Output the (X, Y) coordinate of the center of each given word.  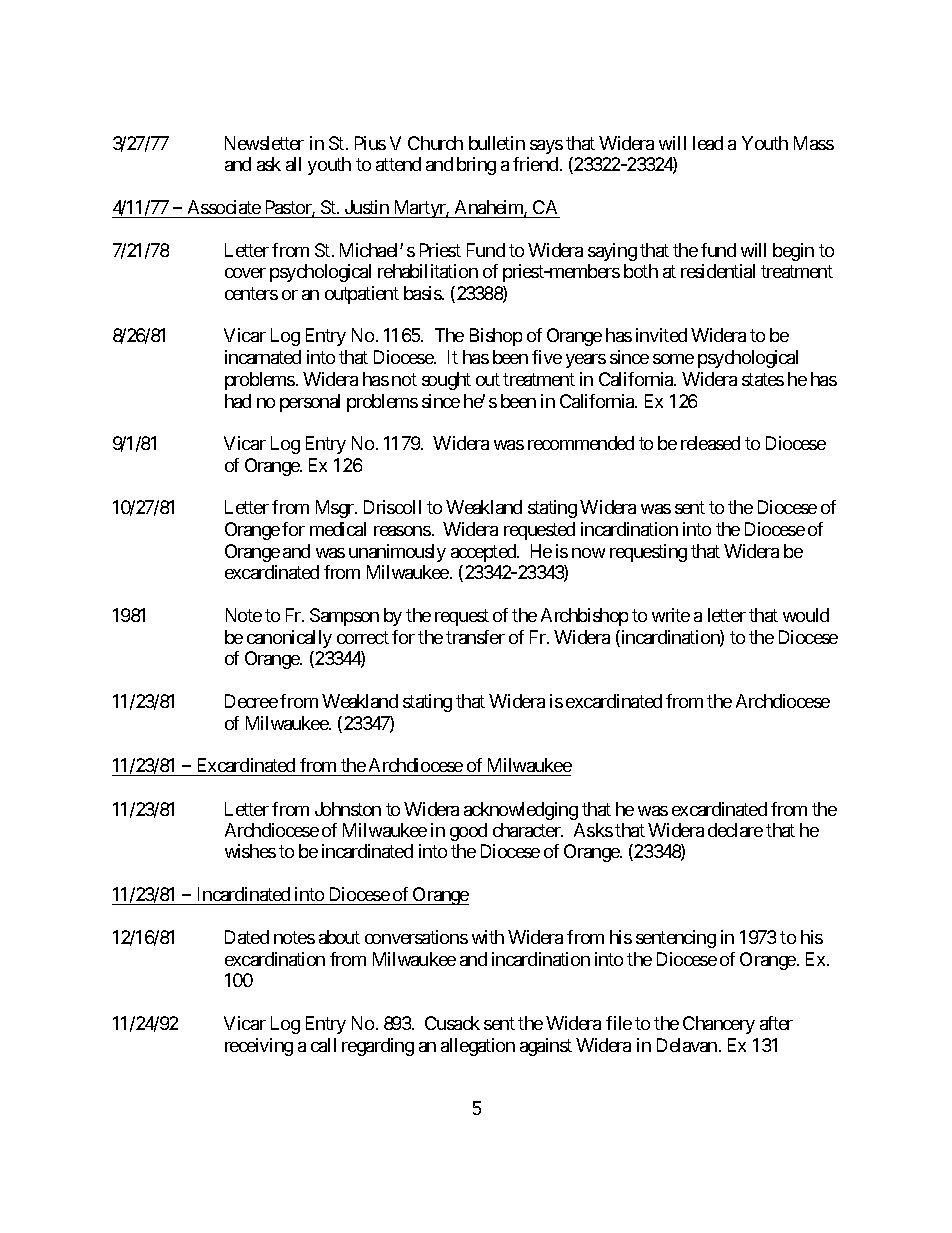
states (763, 379)
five (547, 357)
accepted (484, 553)
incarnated (263, 357)
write (671, 615)
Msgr (336, 509)
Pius (370, 143)
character (528, 830)
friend (535, 164)
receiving (259, 1047)
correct (363, 637)
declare (735, 830)
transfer (475, 637)
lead (708, 143)
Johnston (348, 809)
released (710, 443)
